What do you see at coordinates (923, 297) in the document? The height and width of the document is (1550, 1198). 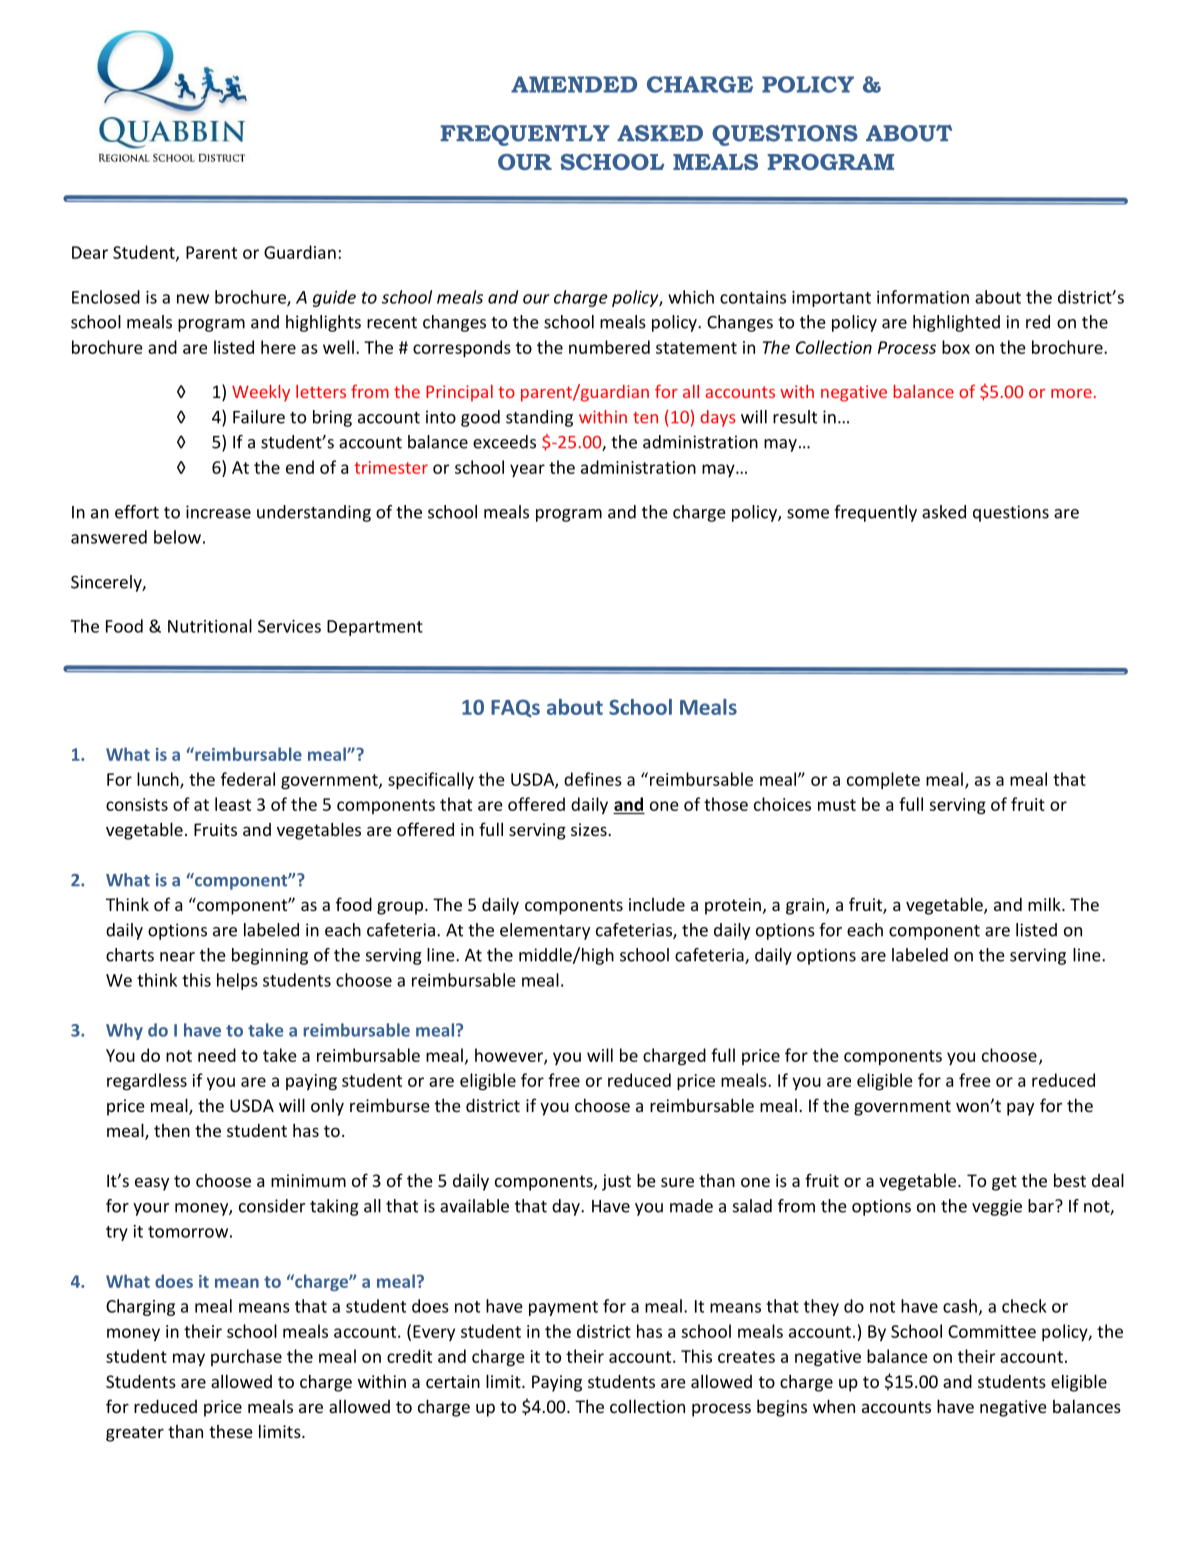 I see `information` at bounding box center [923, 297].
